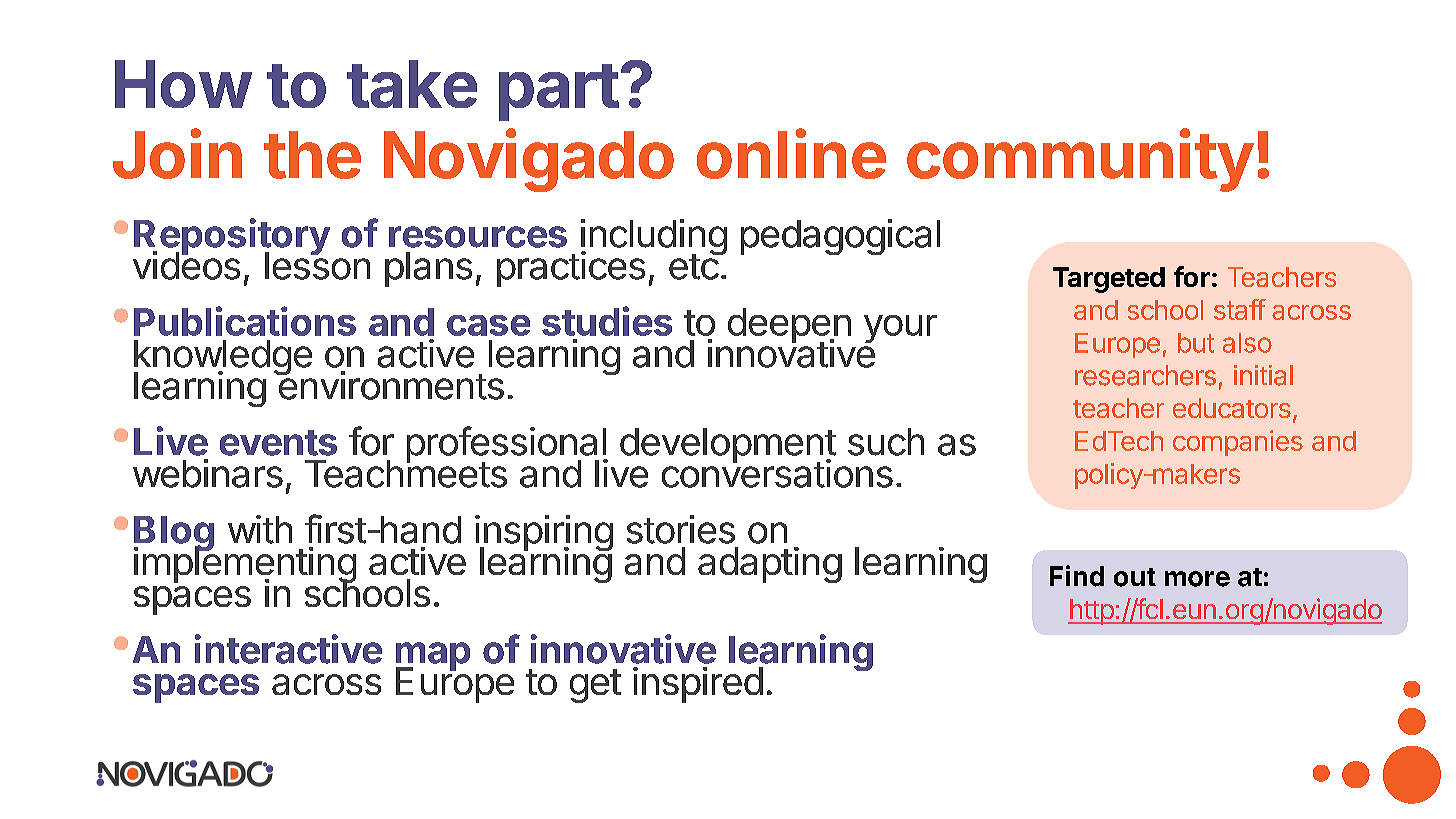 This screenshot has width=1456, height=819. Describe the element at coordinates (1109, 280) in the screenshot. I see `Targeted` at that location.
